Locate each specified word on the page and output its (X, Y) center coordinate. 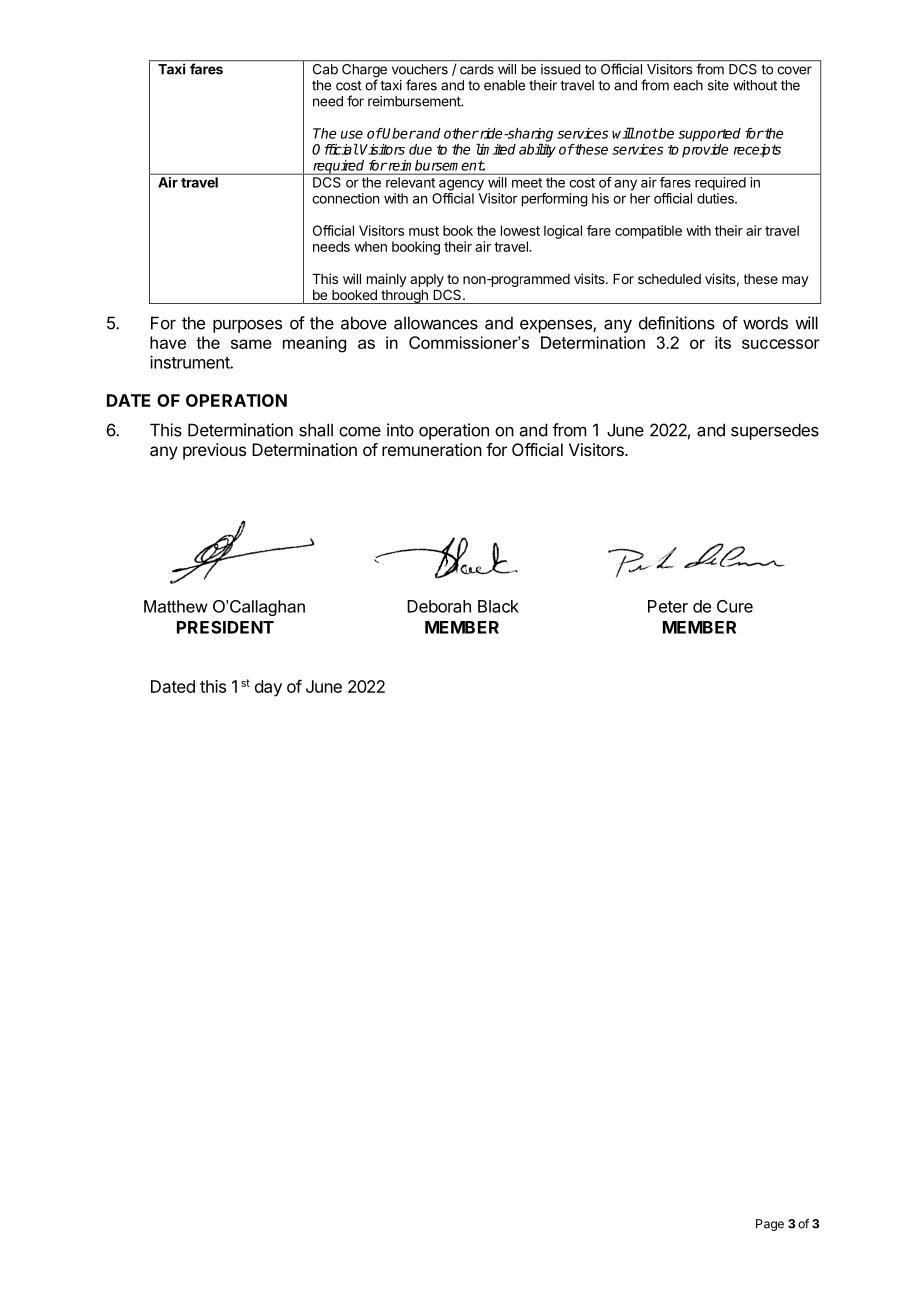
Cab (325, 69)
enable (504, 85)
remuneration (432, 449)
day (268, 688)
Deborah (439, 606)
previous (214, 451)
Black (498, 606)
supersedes (775, 431)
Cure (735, 606)
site (718, 85)
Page (770, 1225)
